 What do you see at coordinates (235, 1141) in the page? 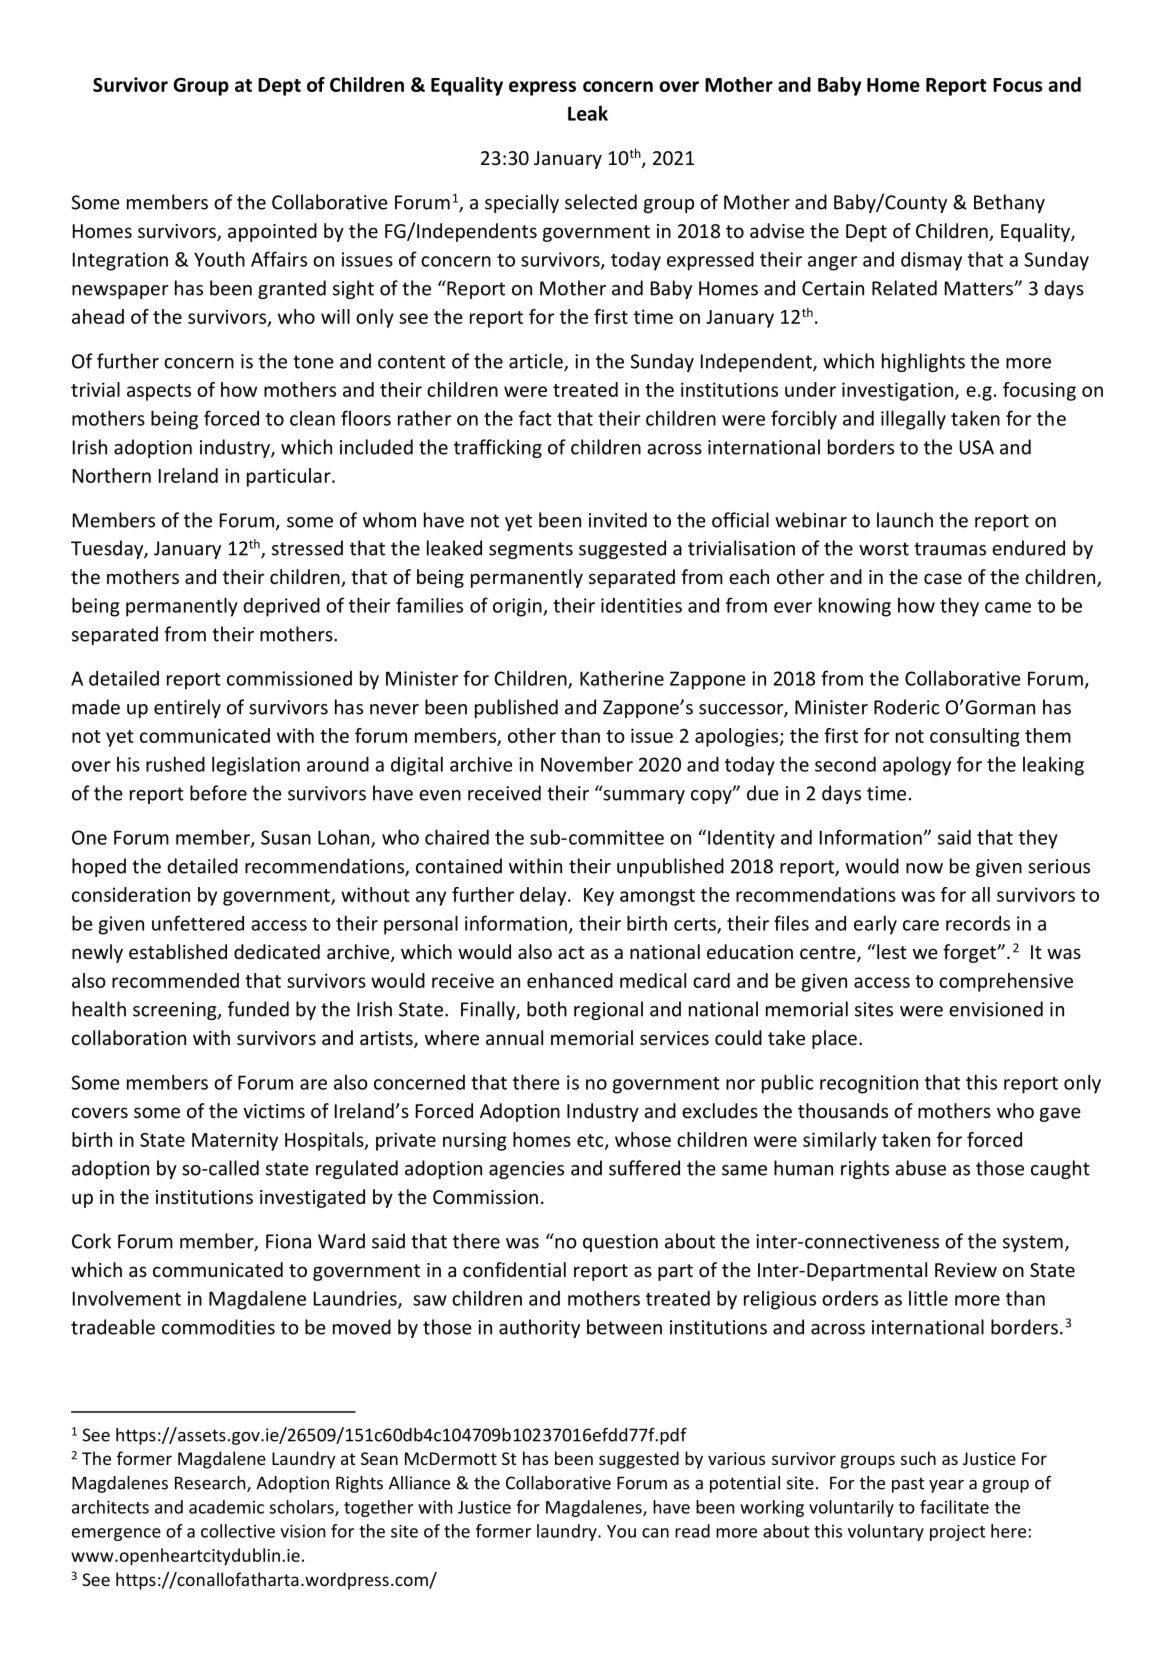
I see `Maternity` at bounding box center [235, 1141].
